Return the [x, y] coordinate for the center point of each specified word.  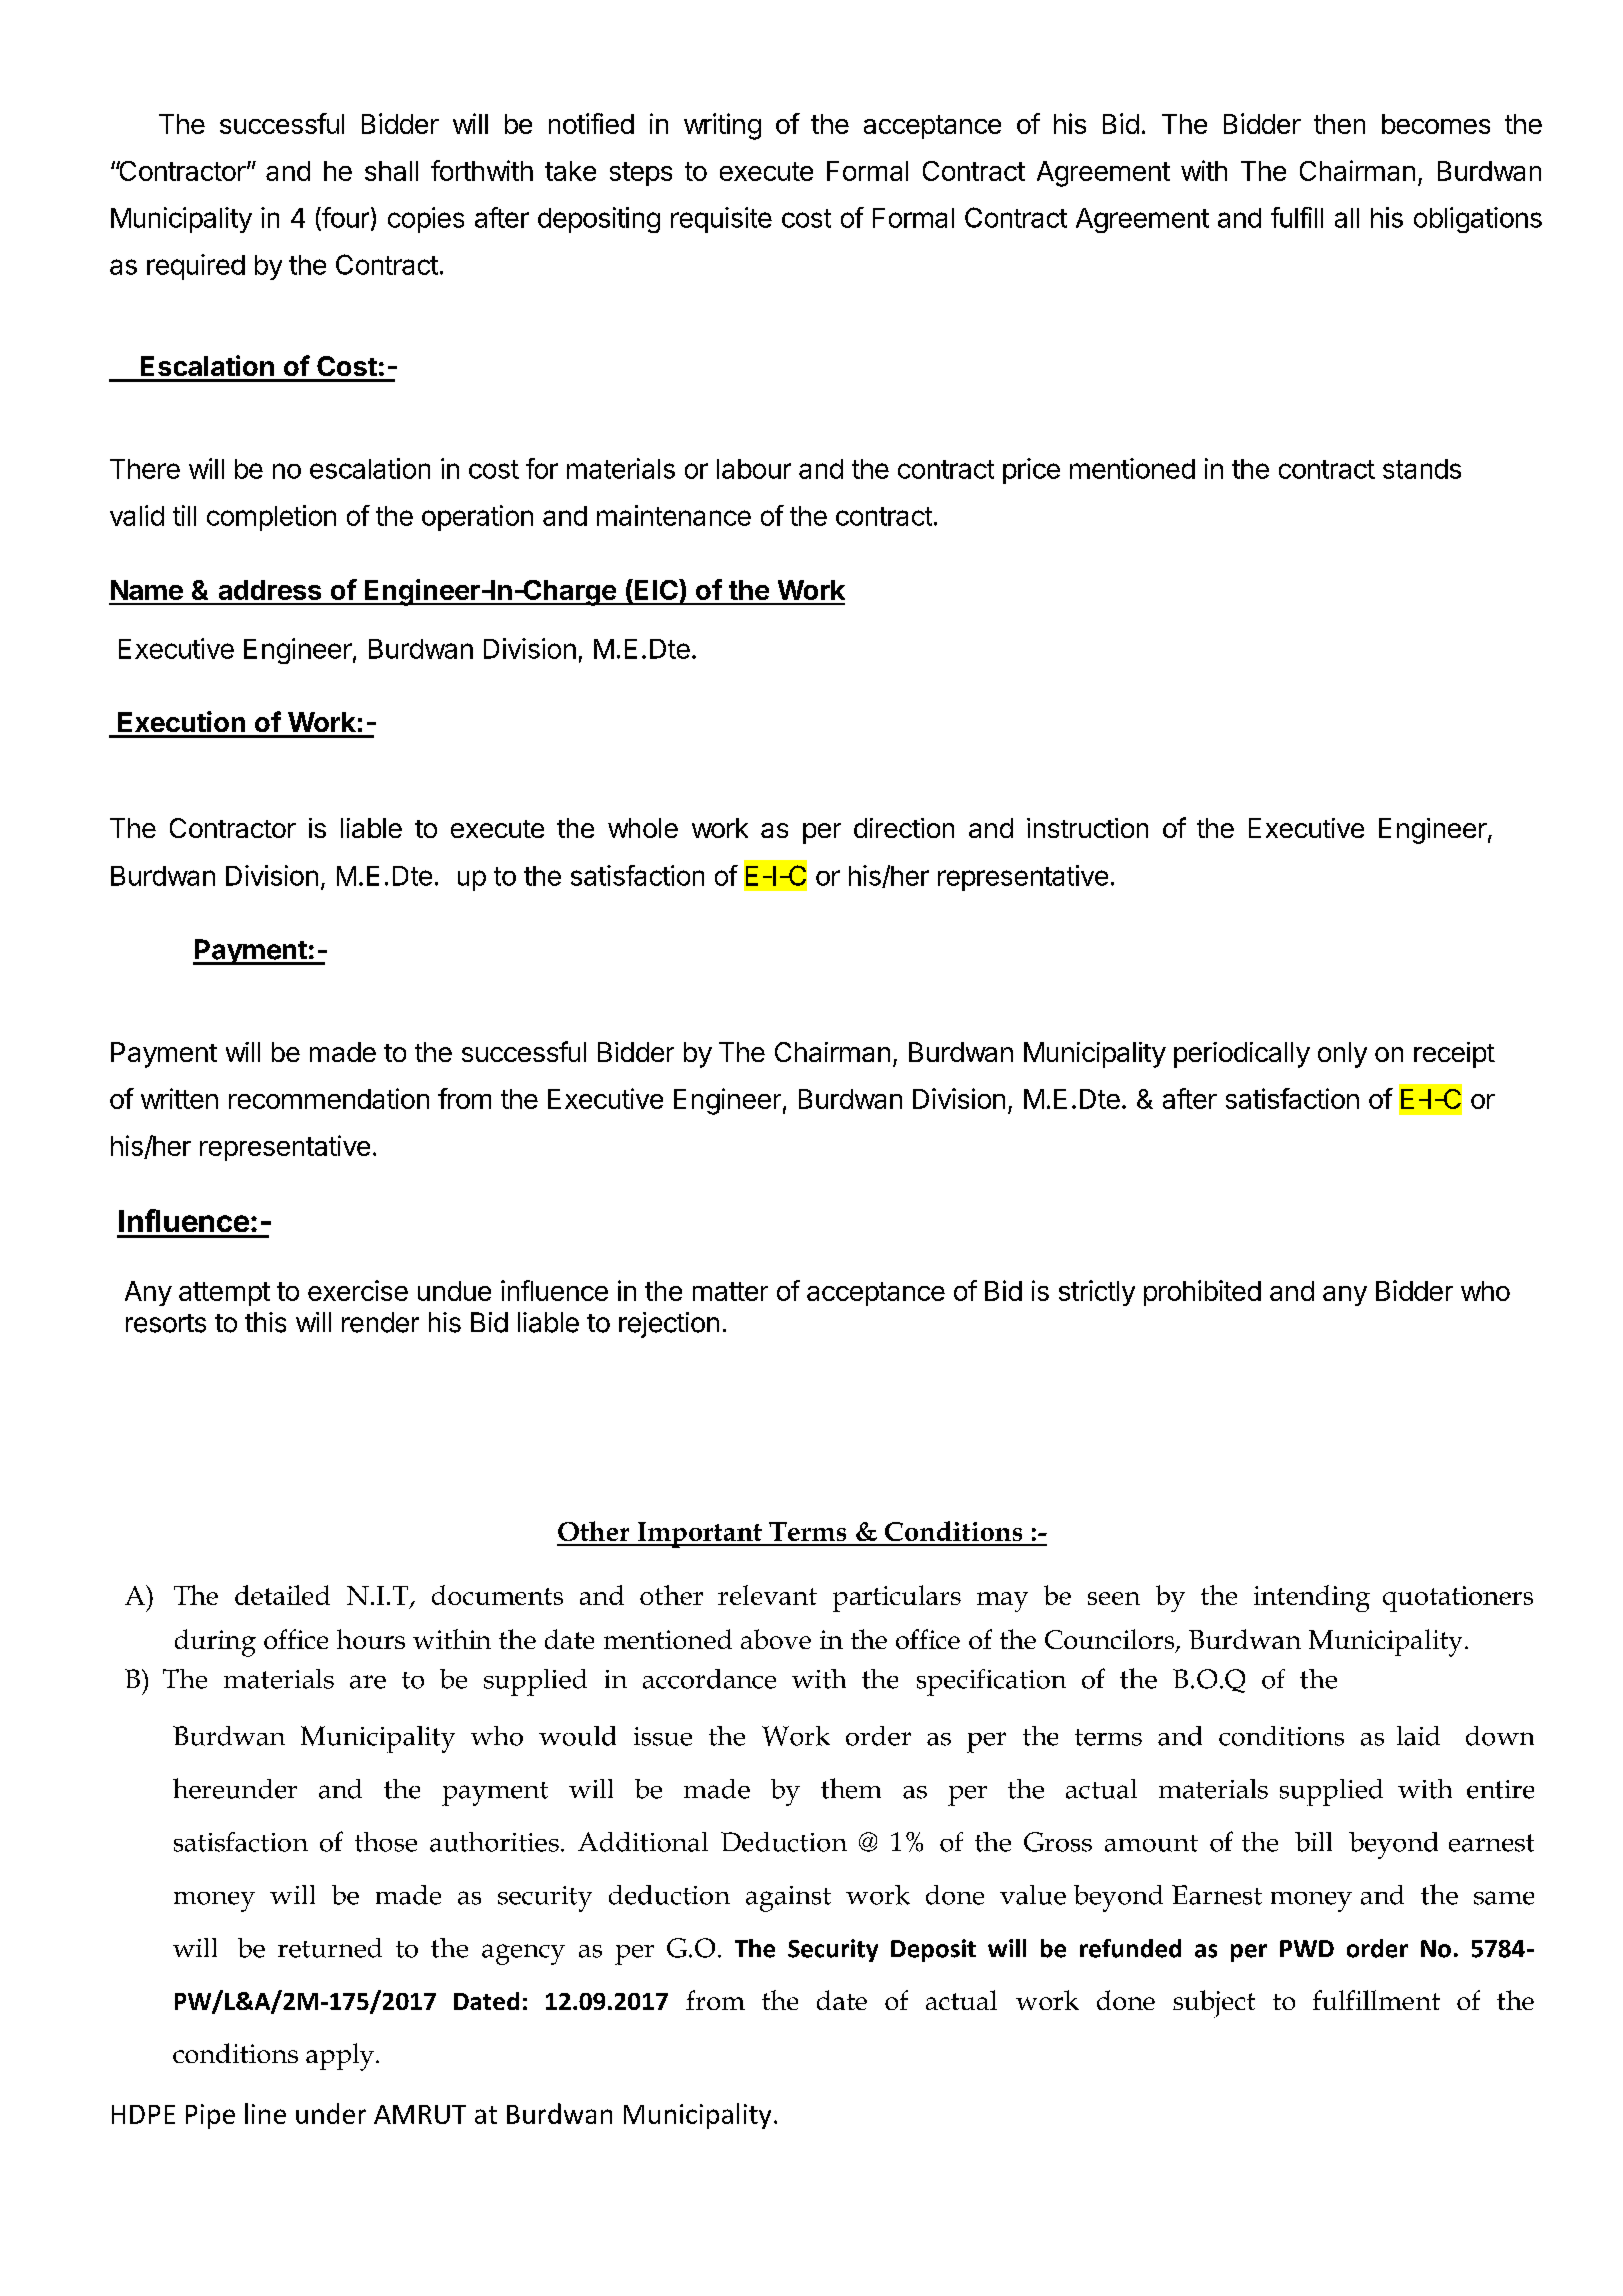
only [1342, 1055]
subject [1214, 2004]
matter [730, 1291]
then [1339, 124]
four [344, 218]
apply [341, 2057]
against [788, 1899]
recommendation [329, 1098]
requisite [721, 220]
